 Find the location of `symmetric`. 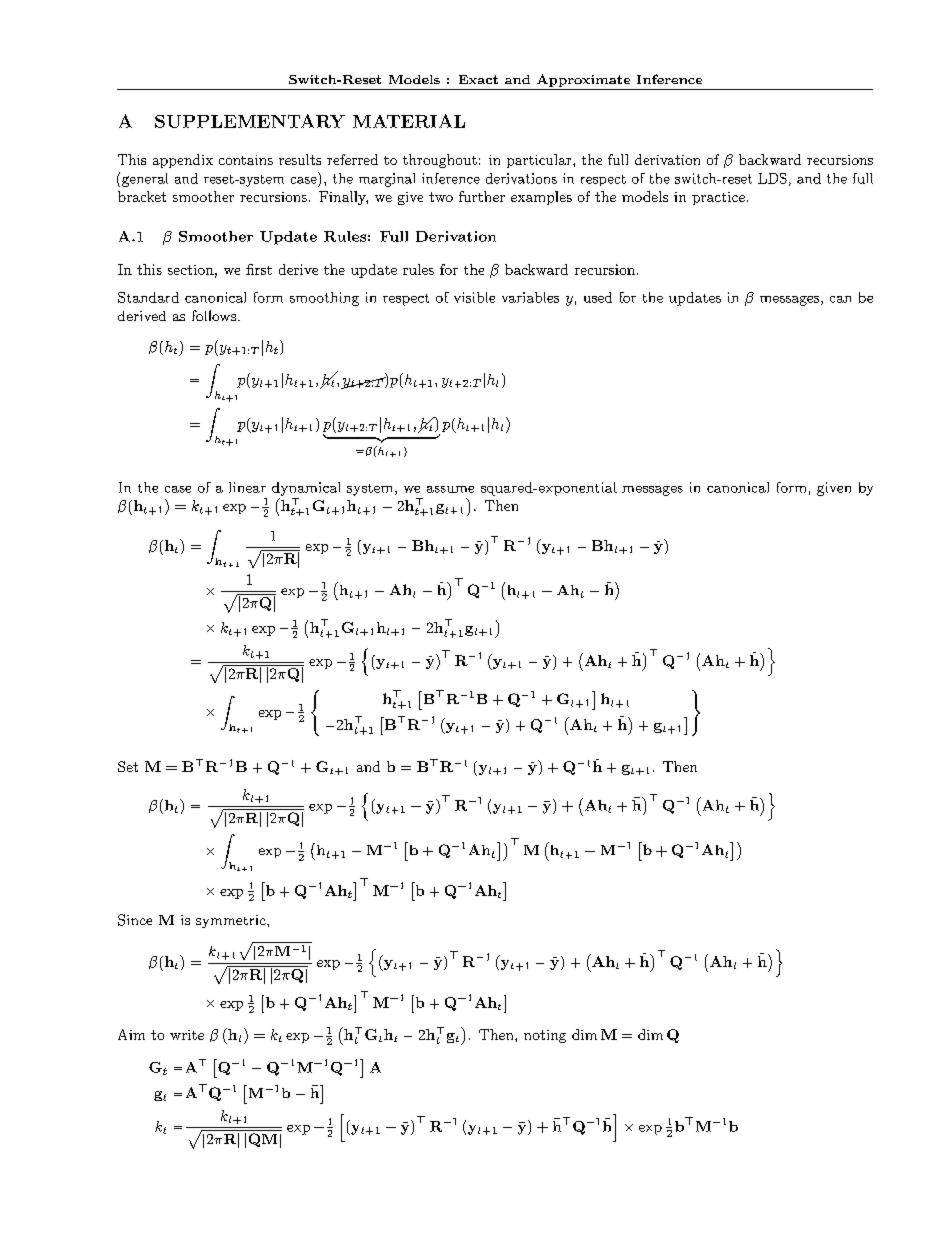

symmetric is located at coordinates (232, 921).
